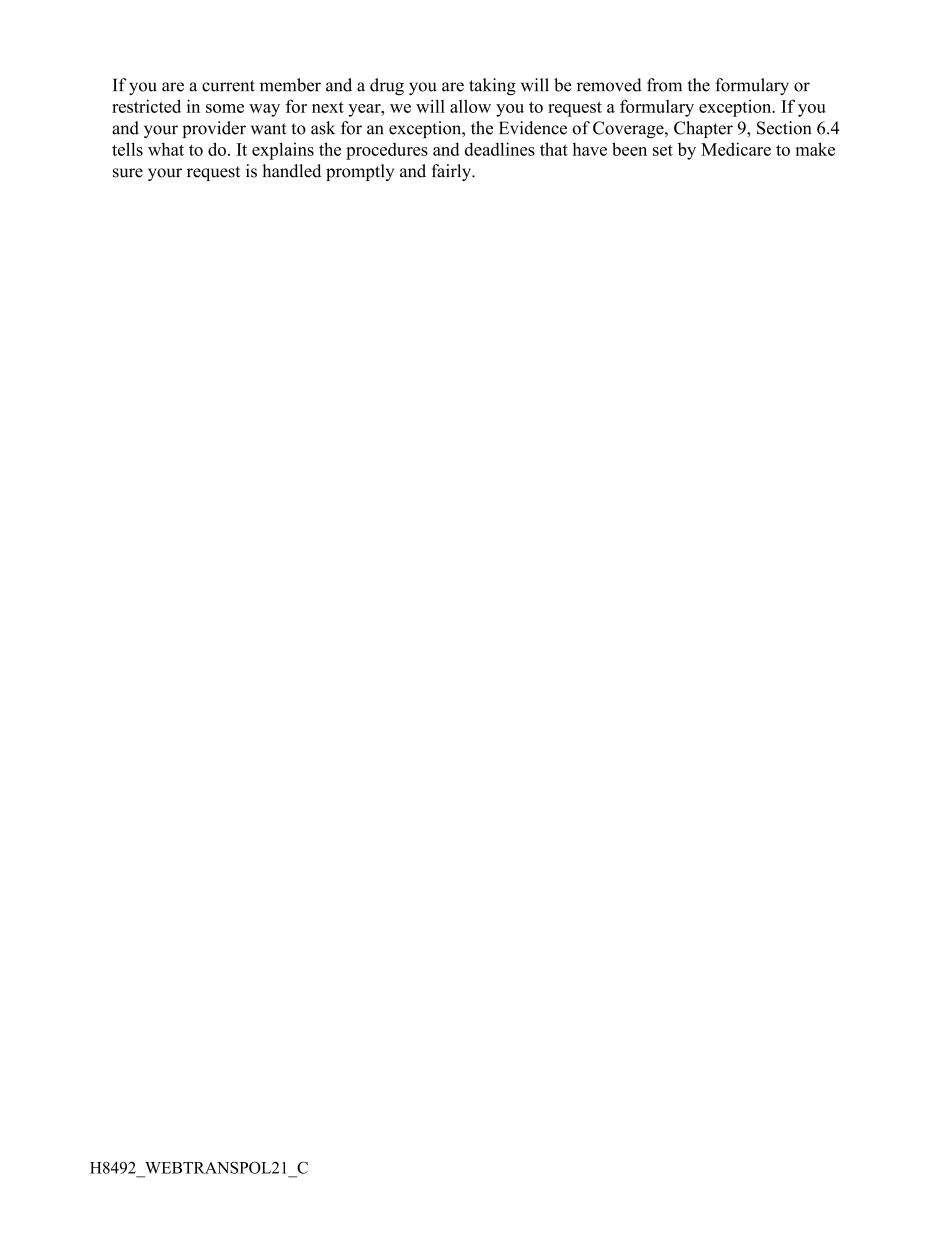 This screenshot has height=1233, width=952. What do you see at coordinates (225, 108) in the screenshot?
I see `some` at bounding box center [225, 108].
